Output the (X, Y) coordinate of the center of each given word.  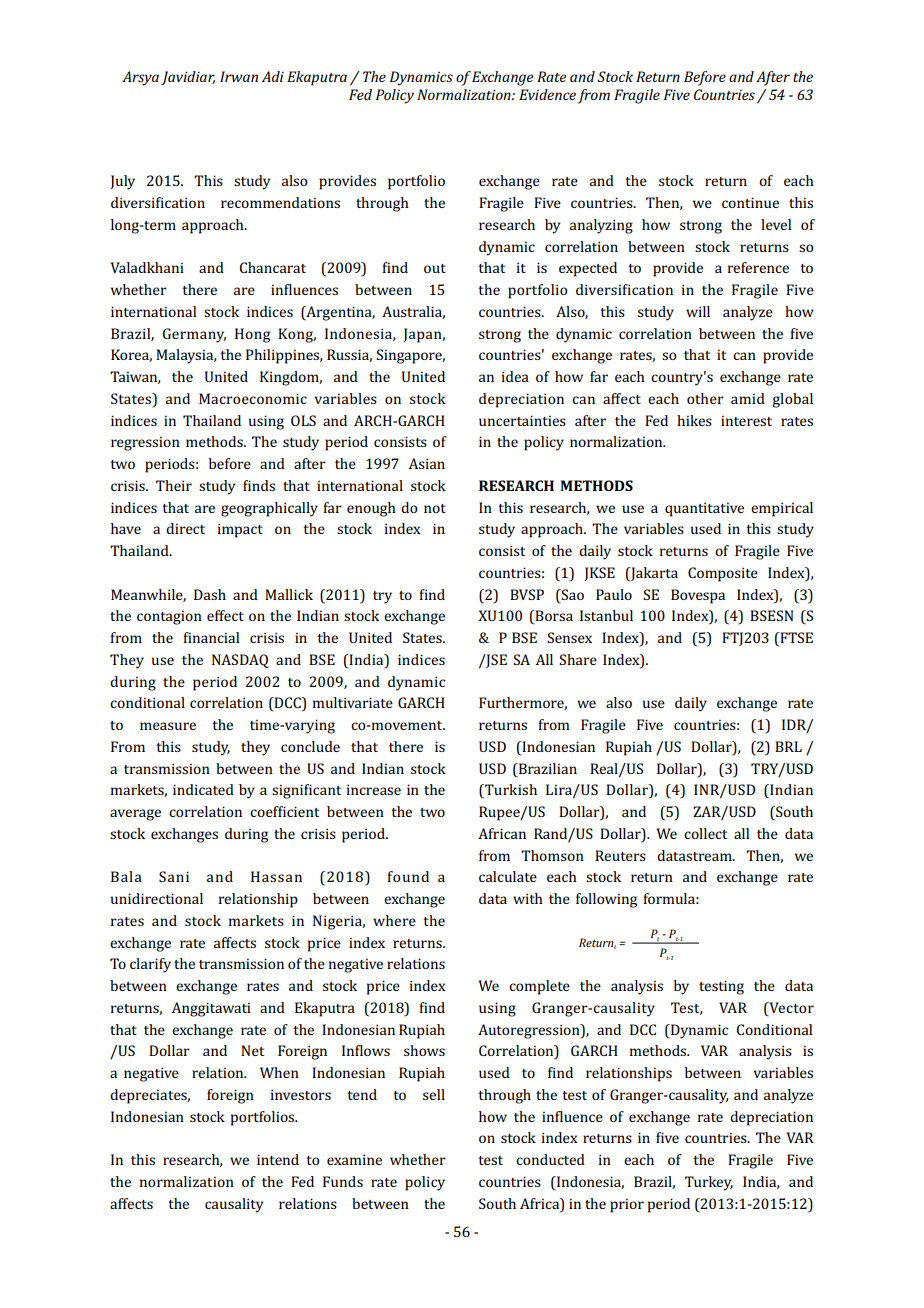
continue (750, 202)
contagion (169, 617)
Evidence (547, 94)
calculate (508, 876)
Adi (272, 76)
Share (578, 659)
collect (705, 833)
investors (301, 1094)
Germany (194, 335)
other (705, 398)
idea (515, 376)
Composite (723, 574)
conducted (550, 1159)
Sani (174, 876)
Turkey (709, 1183)
